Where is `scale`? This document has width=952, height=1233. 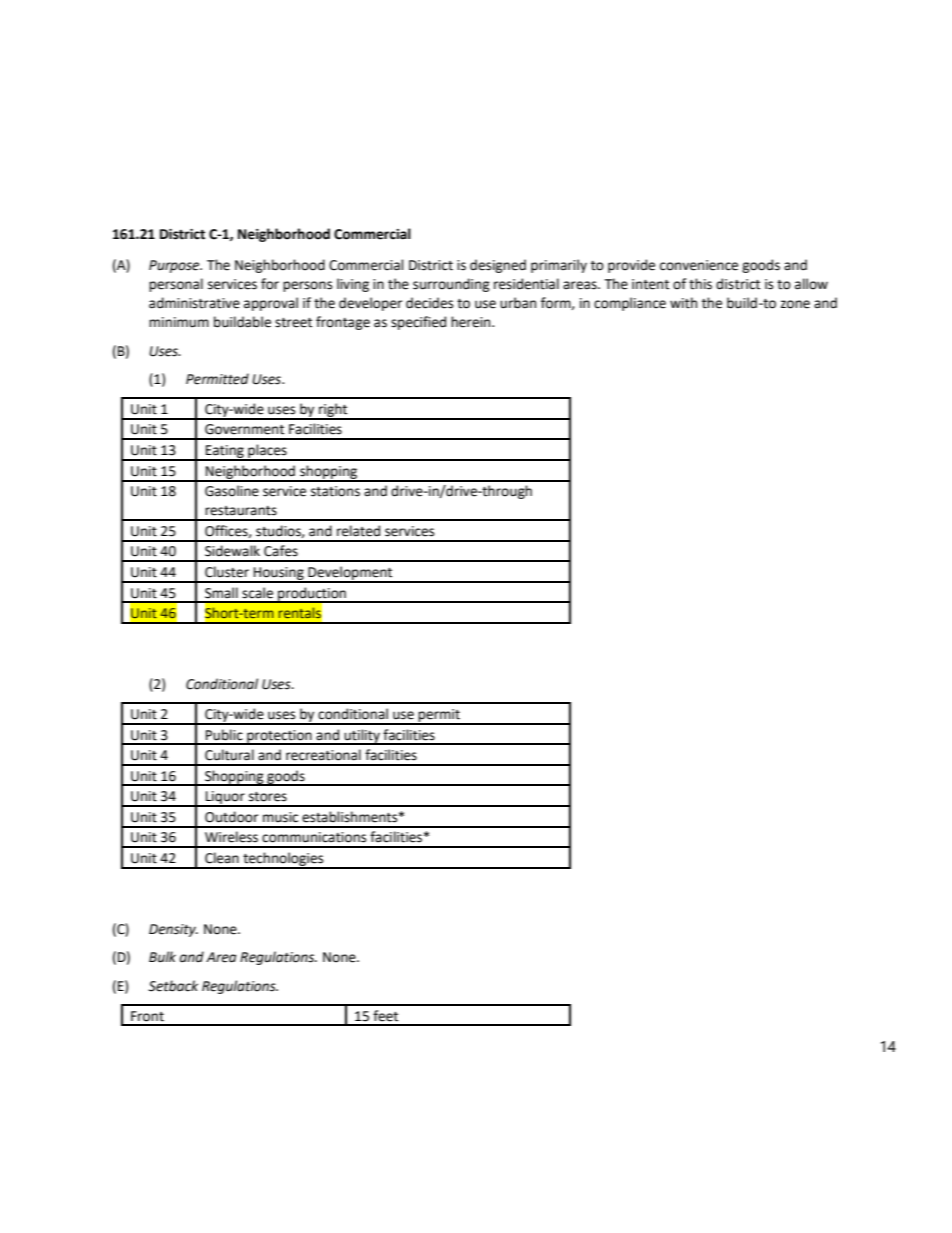
scale is located at coordinates (257, 593).
